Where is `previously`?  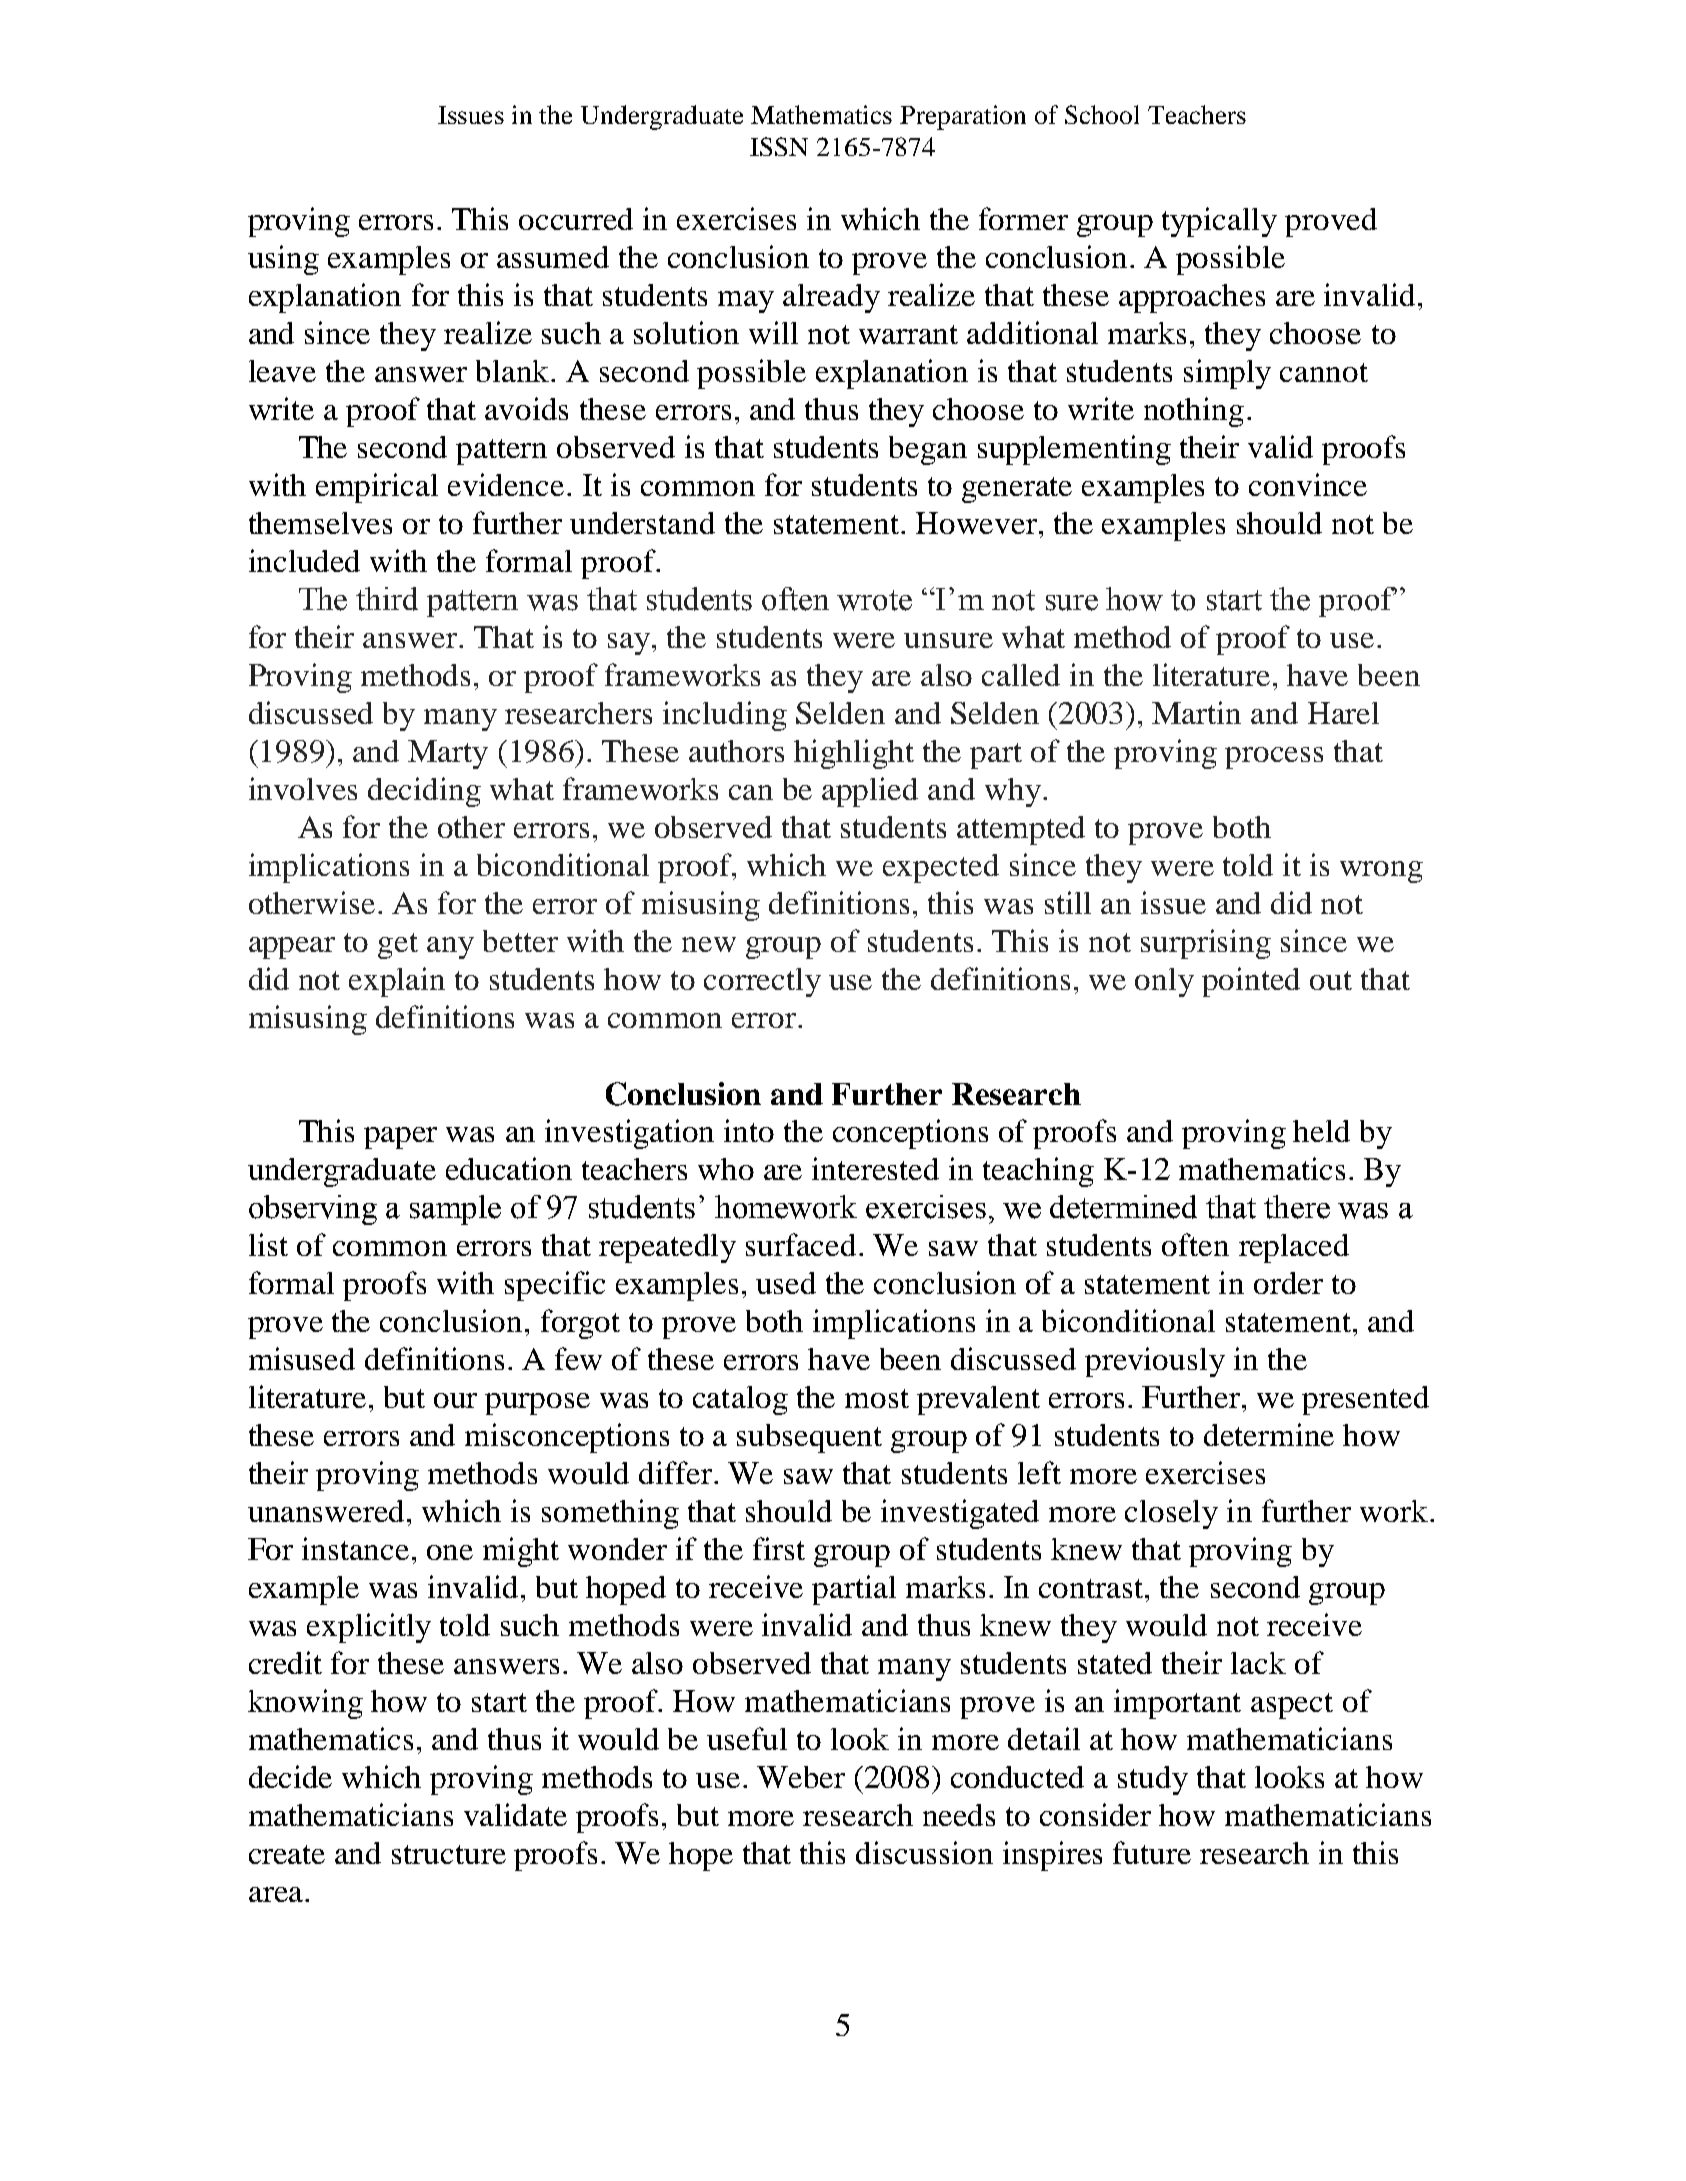 previously is located at coordinates (1155, 1362).
